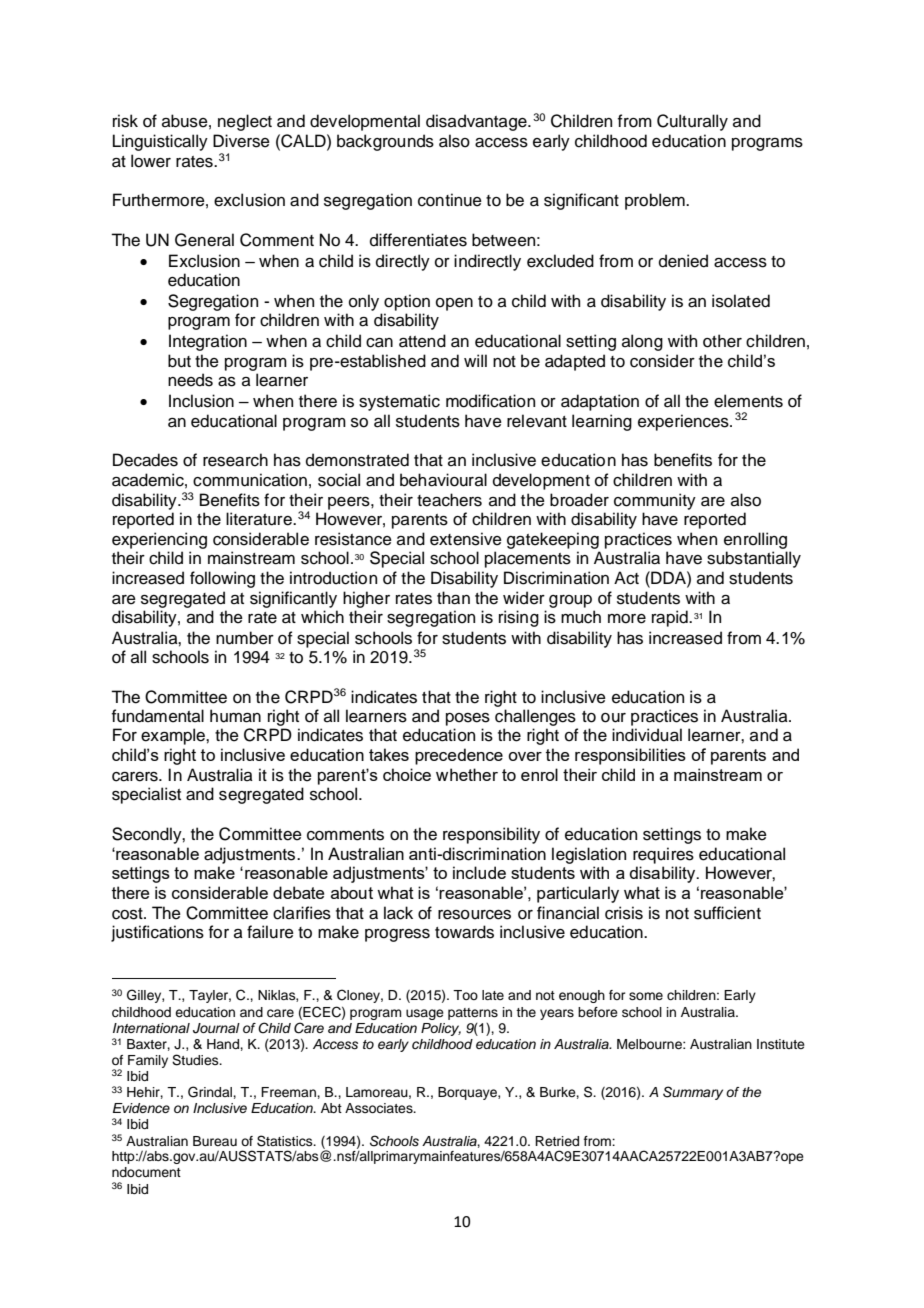 The height and width of the screenshot is (1308, 924). I want to click on continue, so click(450, 200).
